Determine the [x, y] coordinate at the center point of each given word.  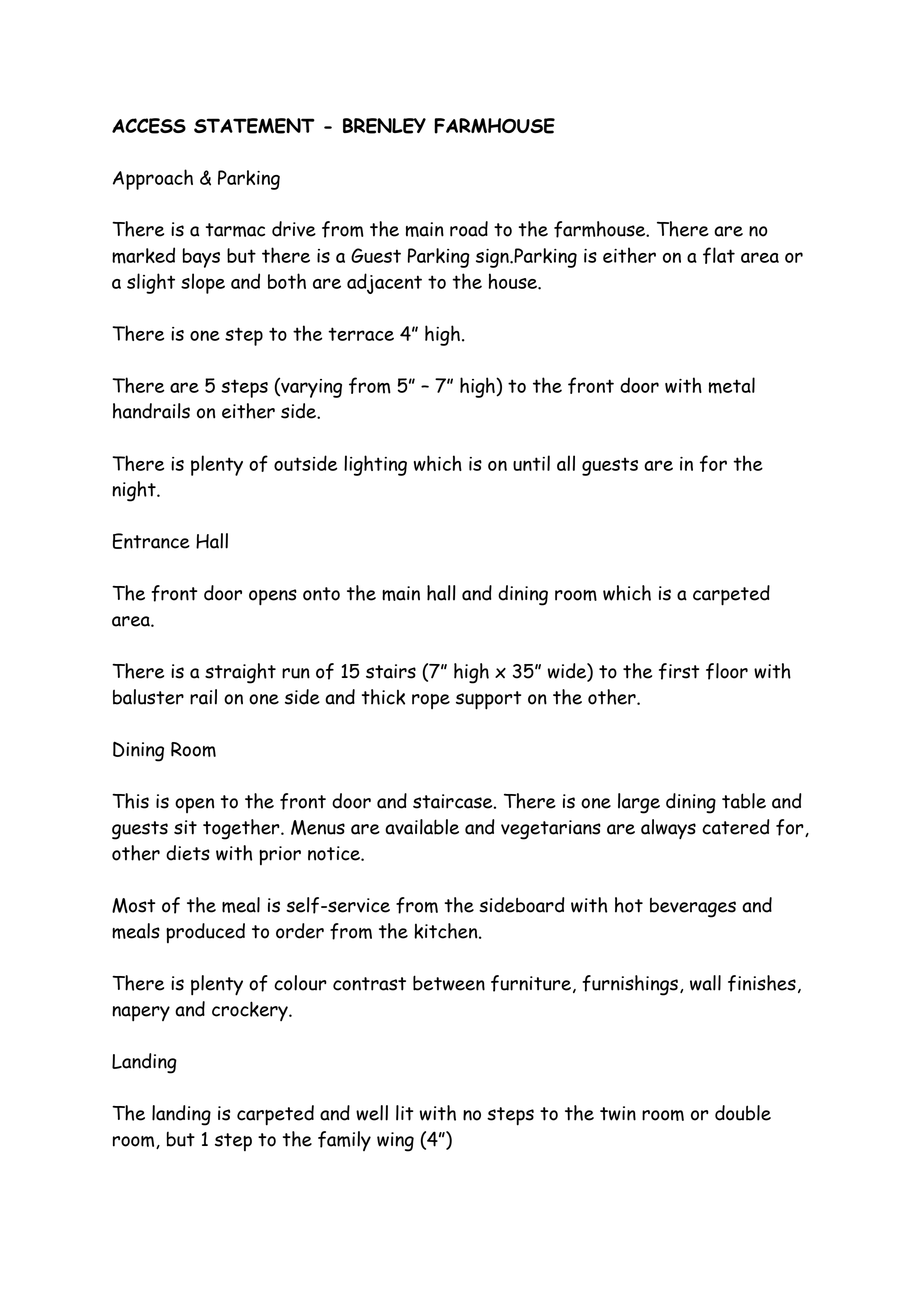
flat [719, 255]
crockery [251, 1011]
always [668, 829]
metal [732, 385]
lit [405, 1113]
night [135, 491]
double [743, 1113]
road [469, 229]
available [422, 827]
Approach [153, 179]
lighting [375, 465]
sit [185, 827]
